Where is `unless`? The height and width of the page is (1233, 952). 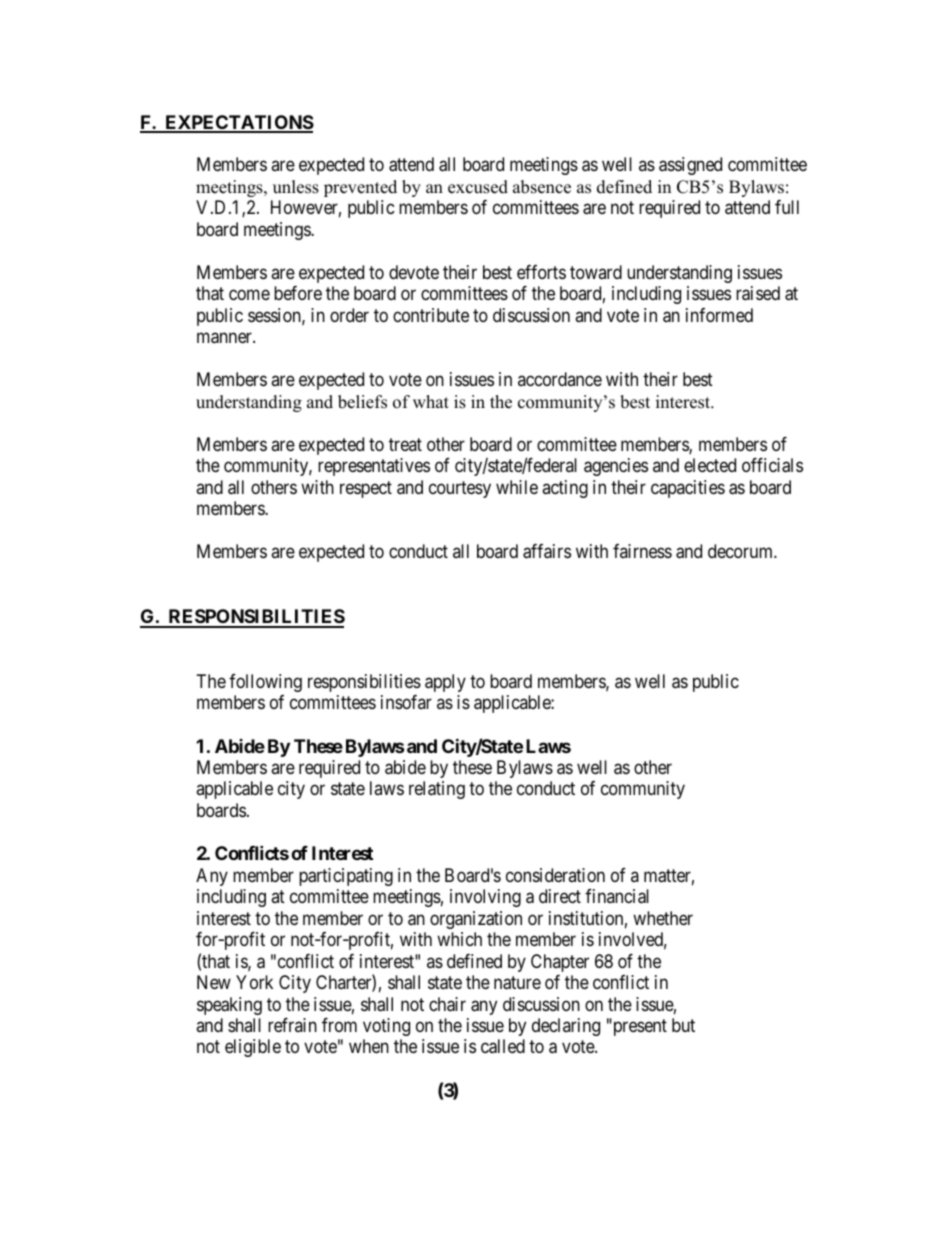
unless is located at coordinates (296, 187).
